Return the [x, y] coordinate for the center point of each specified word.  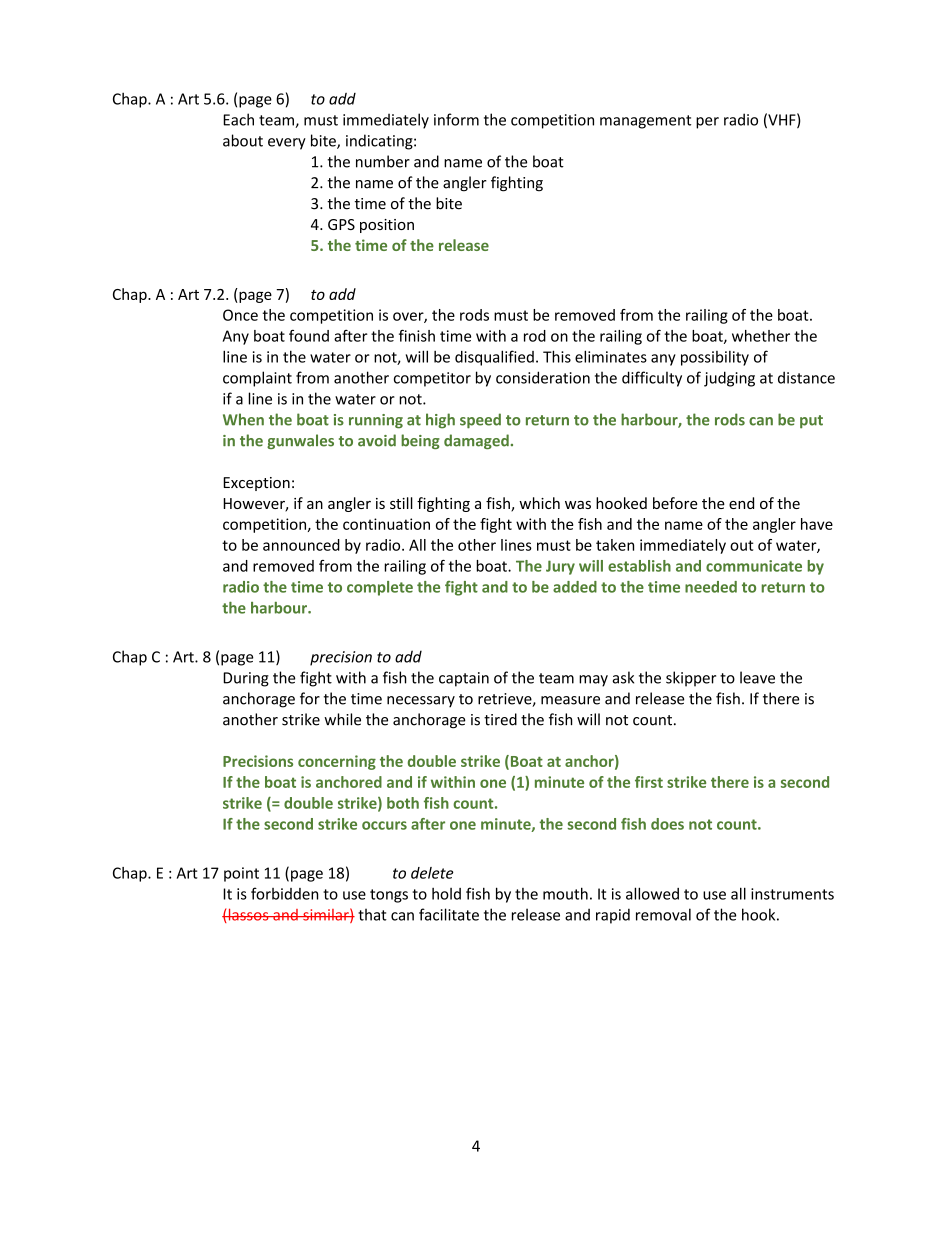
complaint [257, 379]
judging [729, 379]
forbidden [284, 893]
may [593, 681]
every [287, 144]
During [246, 679]
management [645, 122]
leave [757, 677]
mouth [565, 893]
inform [456, 119]
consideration [543, 377]
